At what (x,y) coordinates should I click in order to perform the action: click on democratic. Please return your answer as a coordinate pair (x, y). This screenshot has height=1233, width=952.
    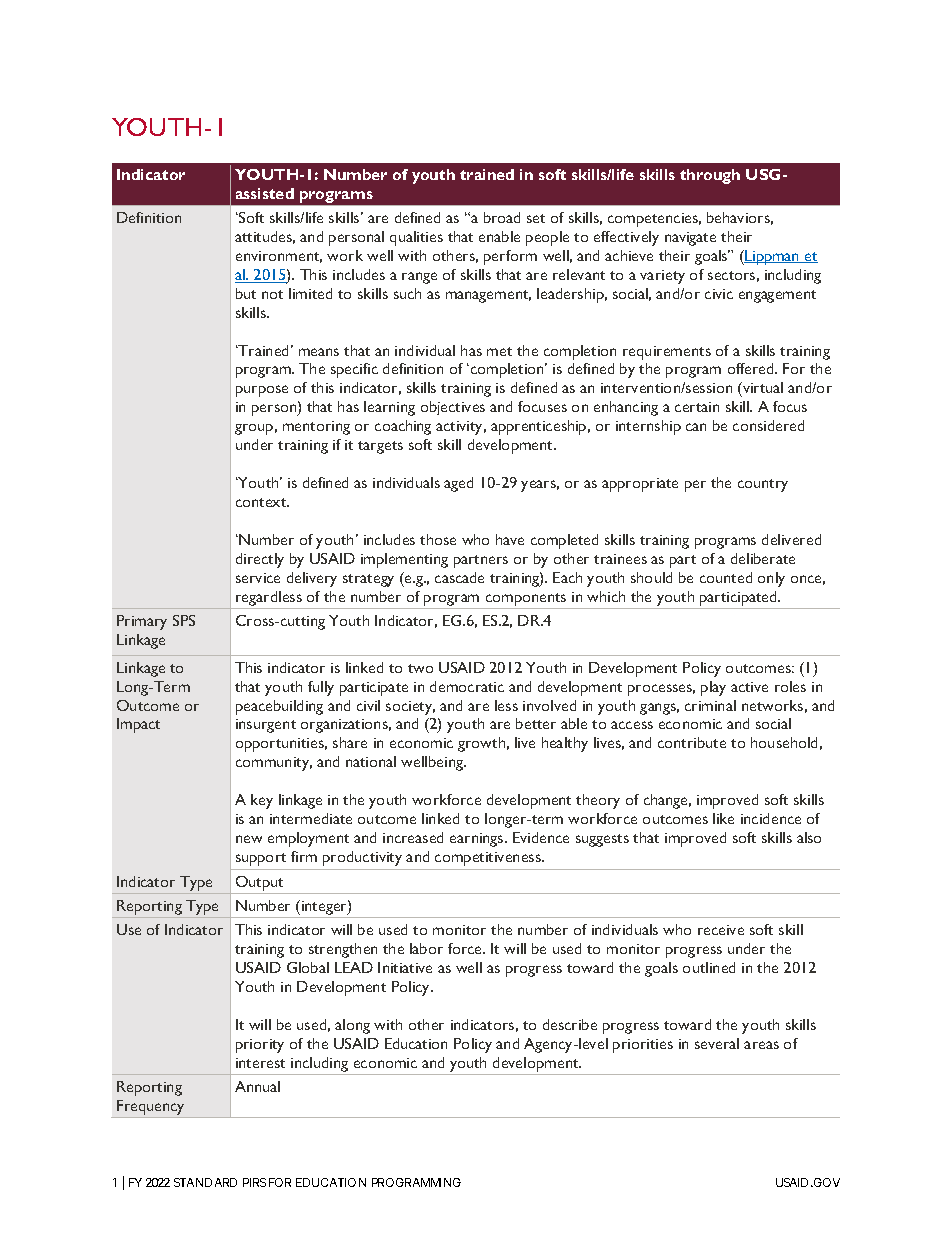
    Looking at the image, I should click on (467, 686).
